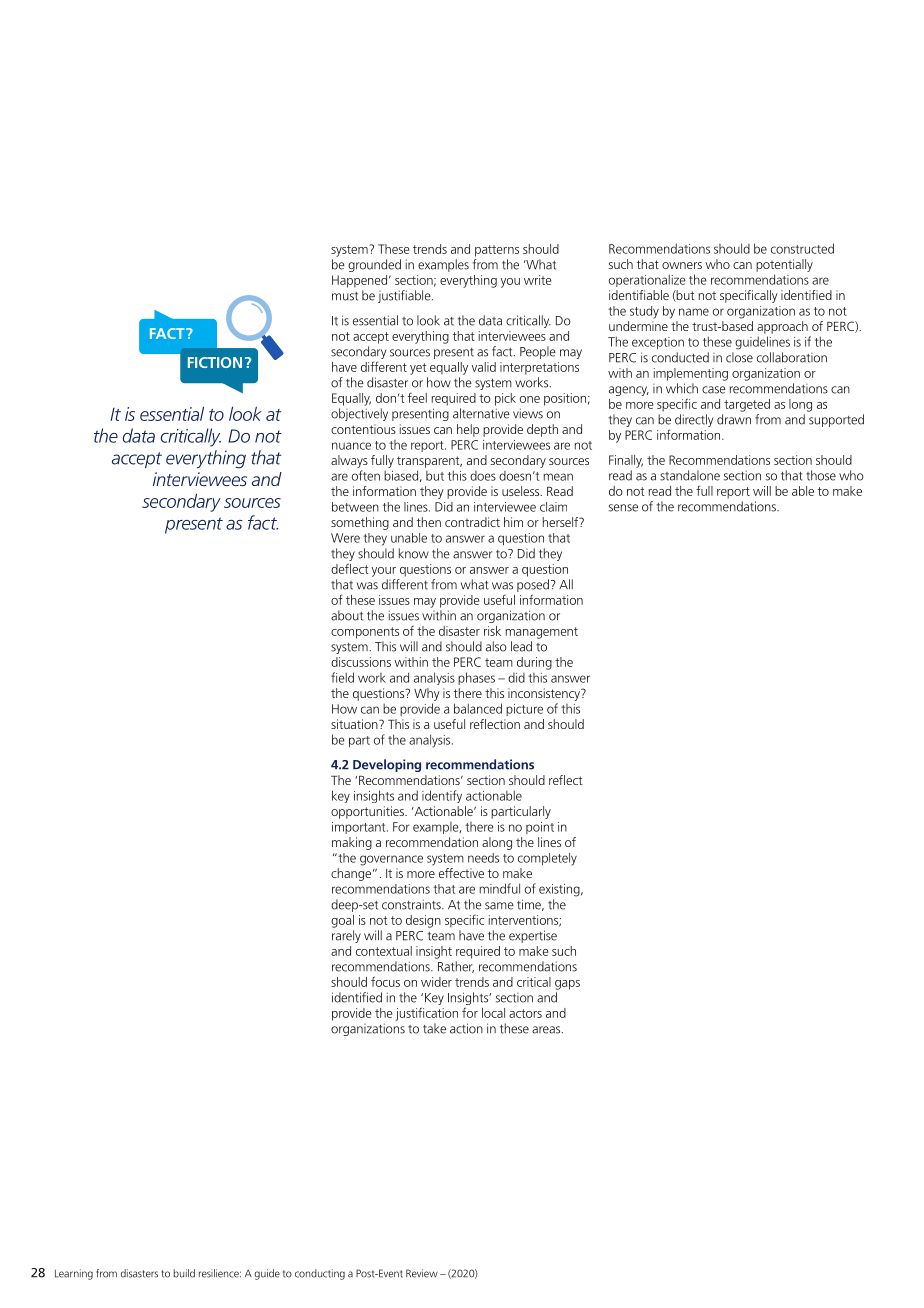  Describe the element at coordinates (497, 251) in the image. I see `patterns` at that location.
